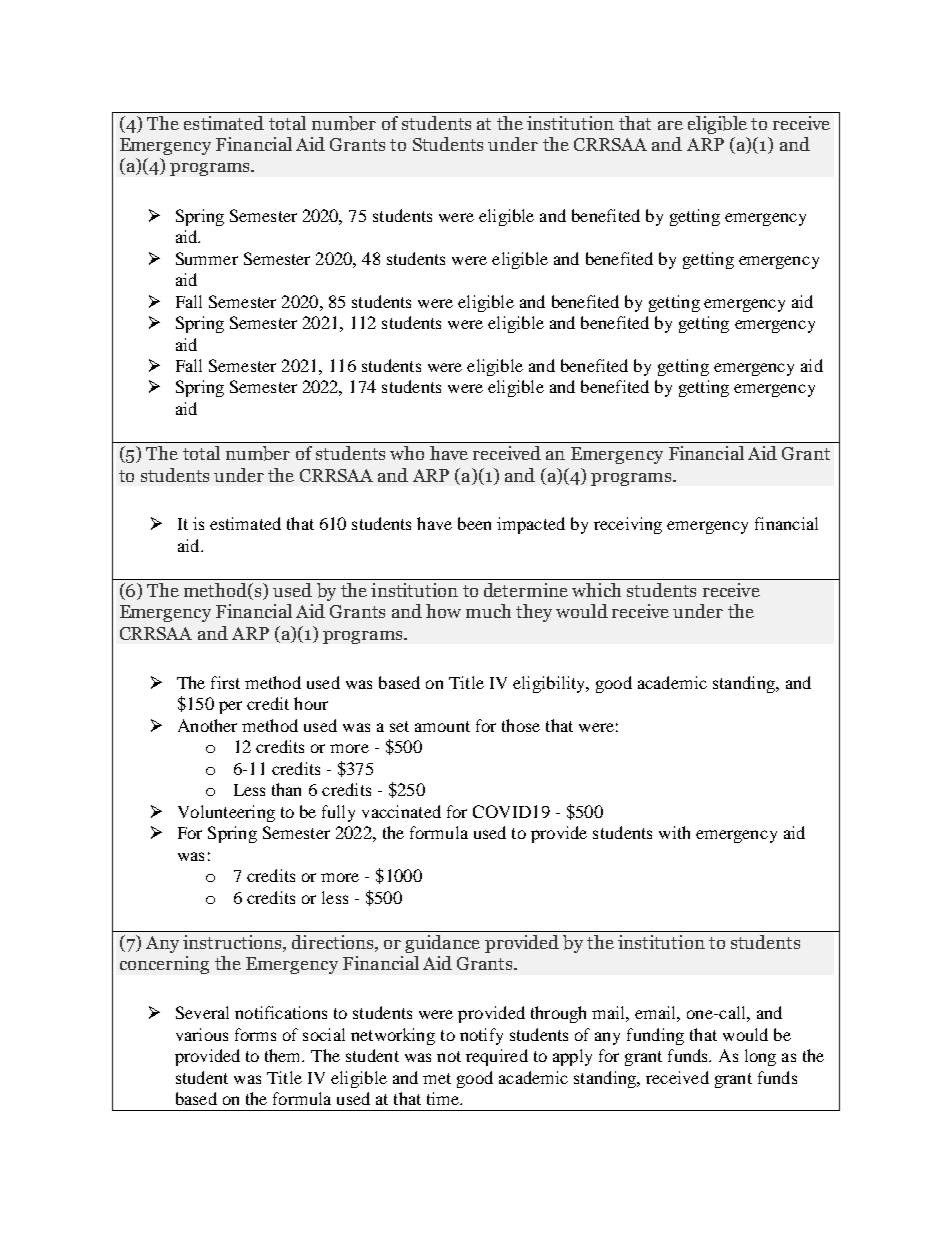  I want to click on receiving, so click(628, 525).
